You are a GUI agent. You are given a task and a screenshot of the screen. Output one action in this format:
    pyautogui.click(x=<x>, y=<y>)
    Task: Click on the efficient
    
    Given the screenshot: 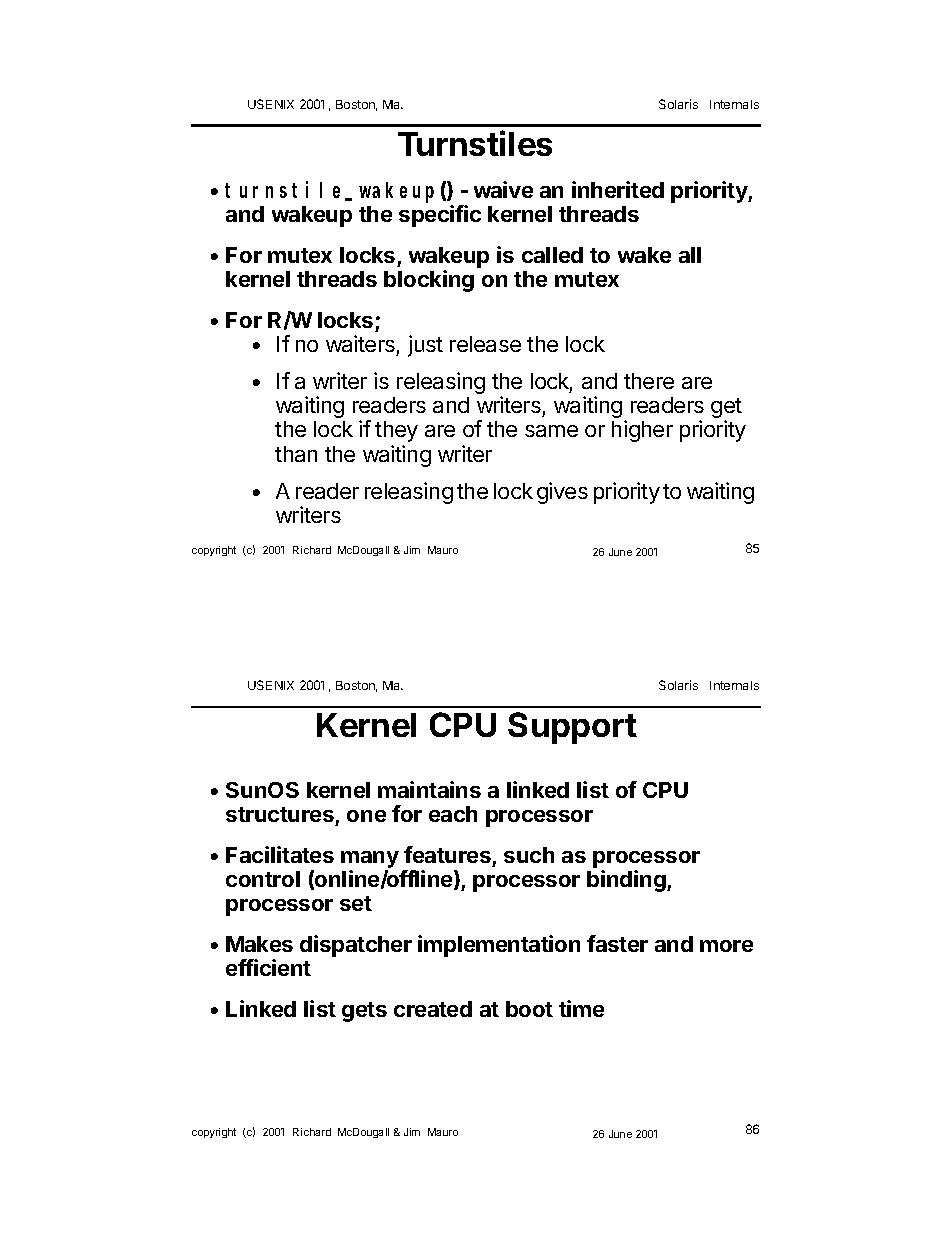 What is the action you would take?
    pyautogui.click(x=268, y=967)
